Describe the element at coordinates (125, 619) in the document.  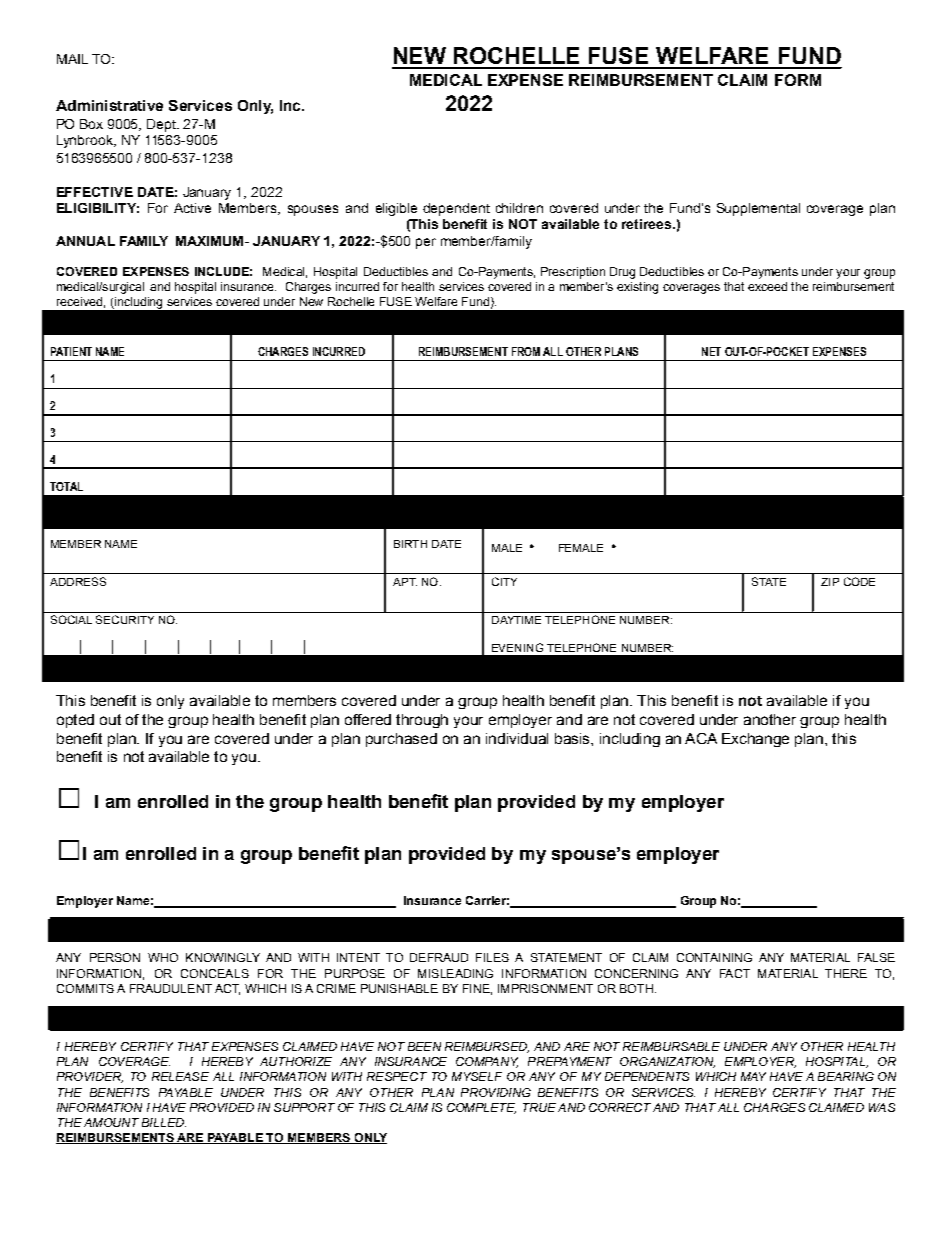
I see `SECURITY` at that location.
